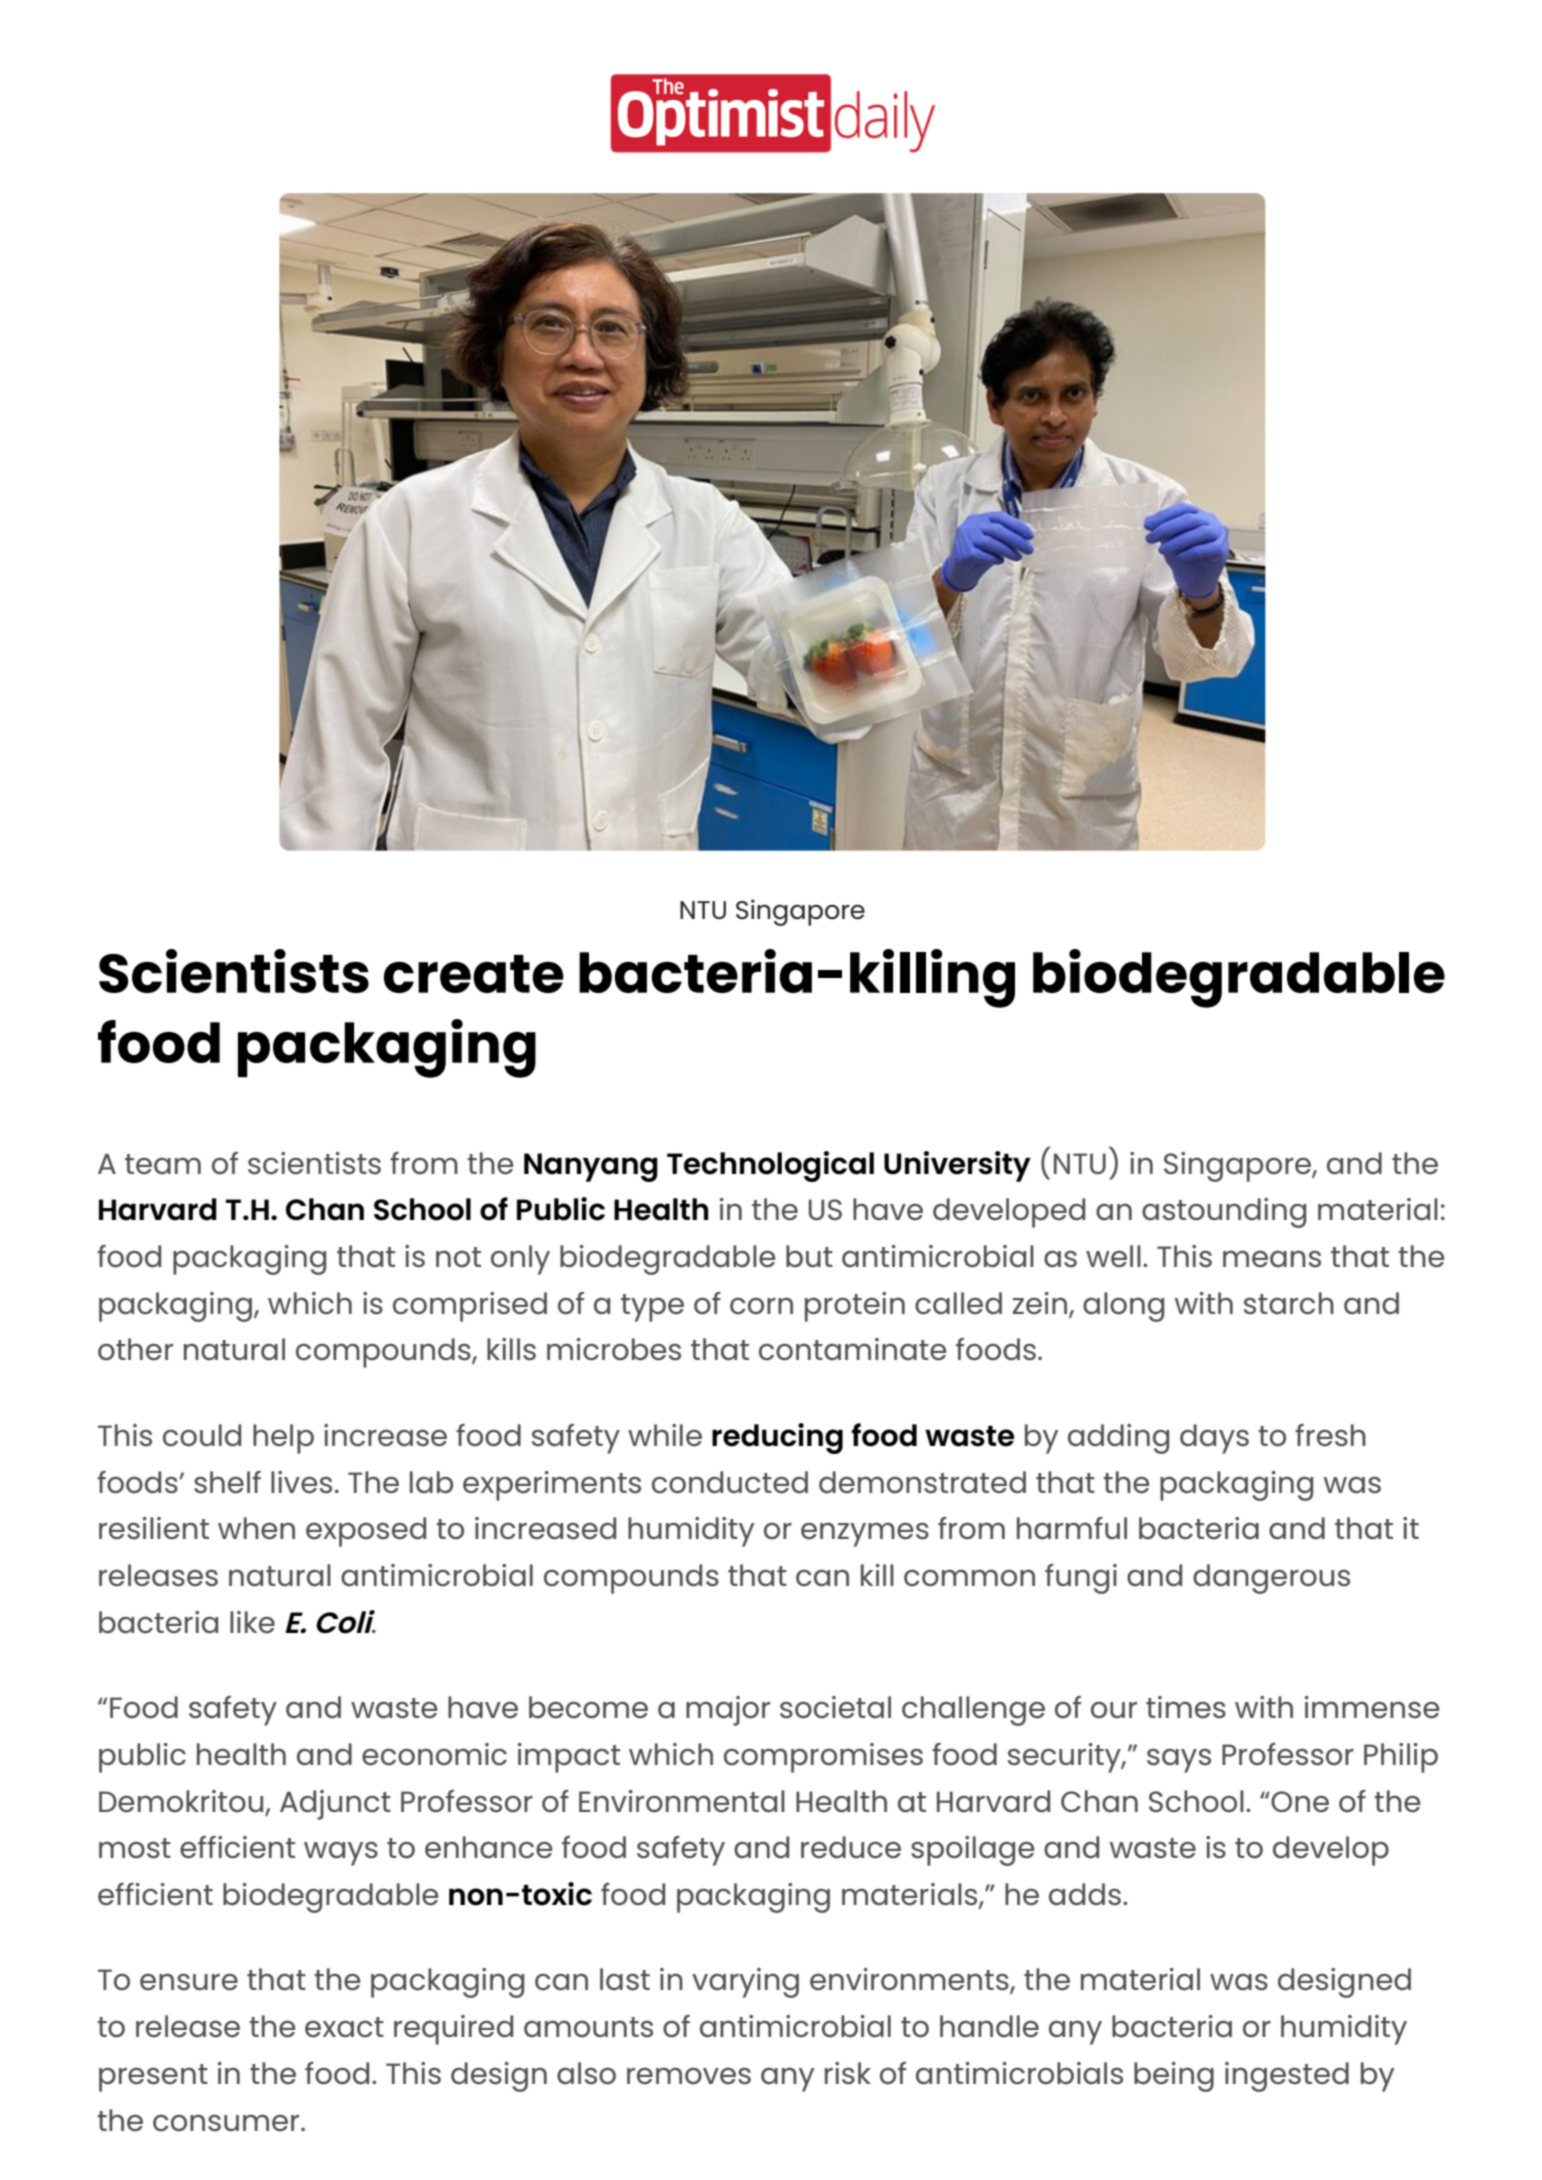 The height and width of the screenshot is (2180, 1542). I want to click on astounding, so click(1224, 1213).
